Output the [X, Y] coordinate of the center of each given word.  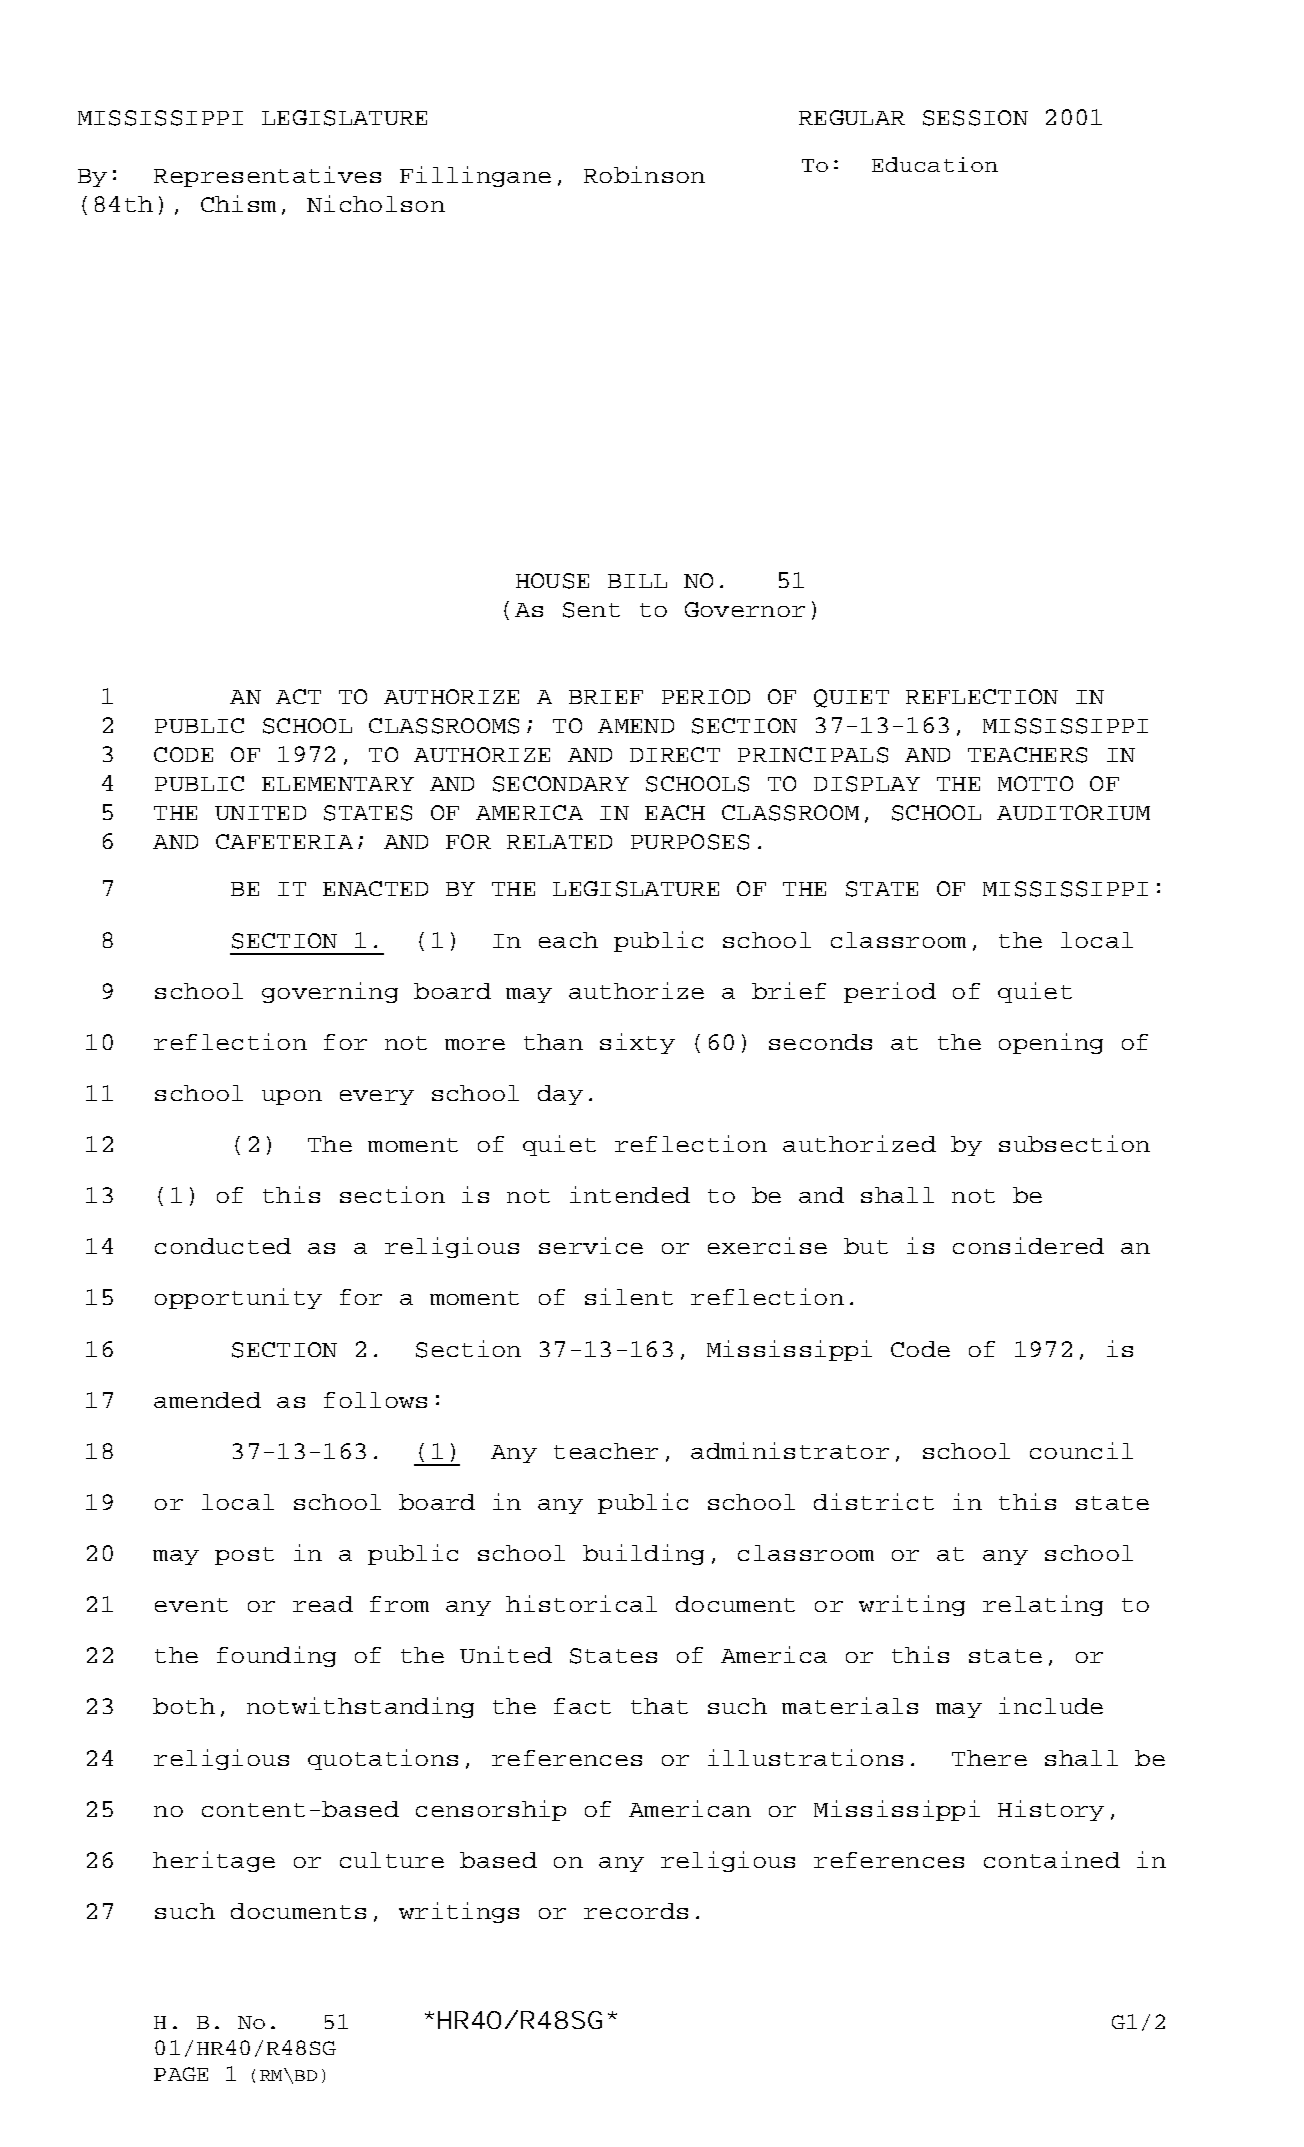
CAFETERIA [284, 841]
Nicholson [376, 203]
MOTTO [1035, 783]
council [1081, 1450]
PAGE [181, 2074]
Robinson [644, 174]
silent [629, 1296]
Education [935, 164]
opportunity [238, 1298]
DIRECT [675, 754]
